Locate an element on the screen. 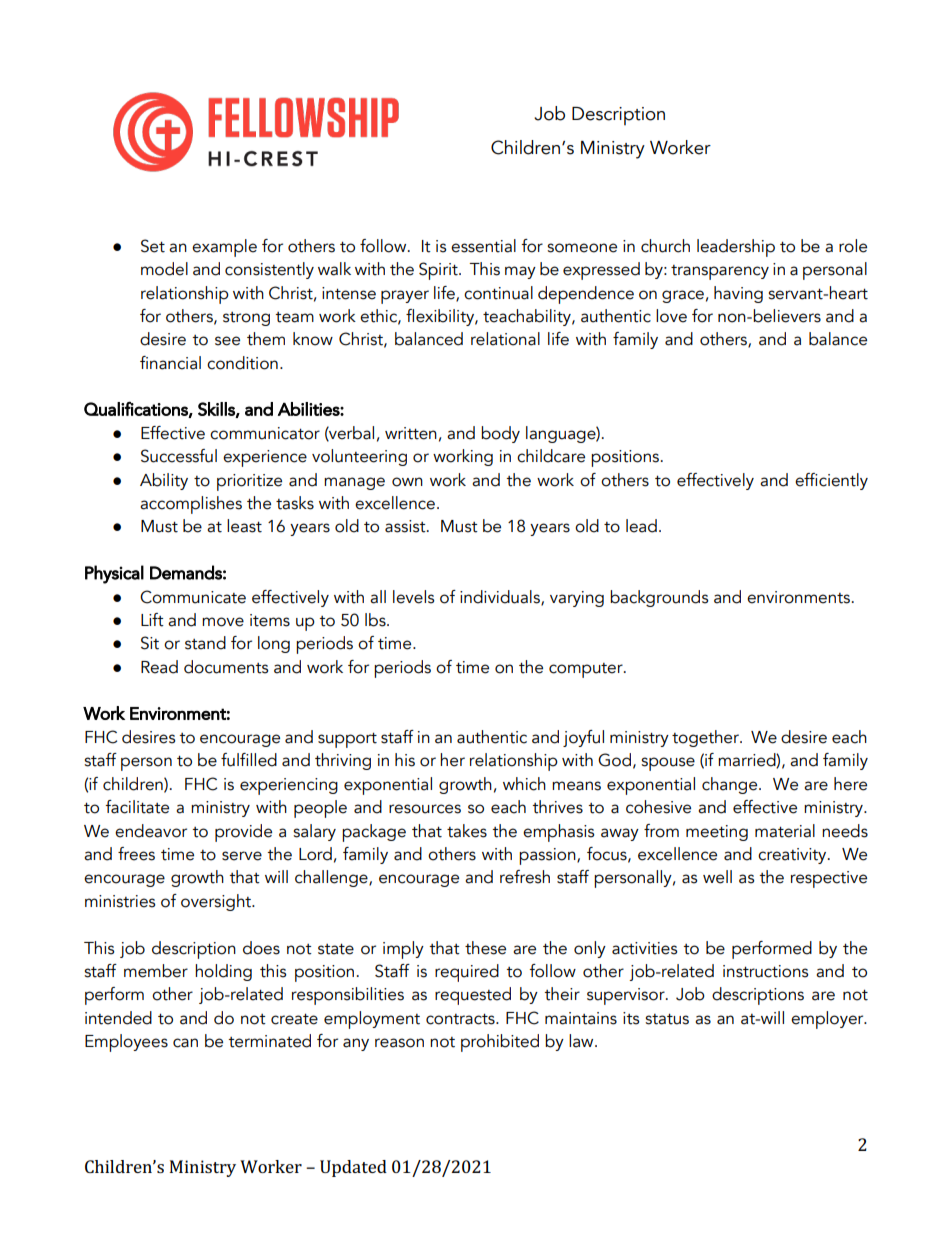 The width and height of the screenshot is (952, 1233). having is located at coordinates (738, 294).
